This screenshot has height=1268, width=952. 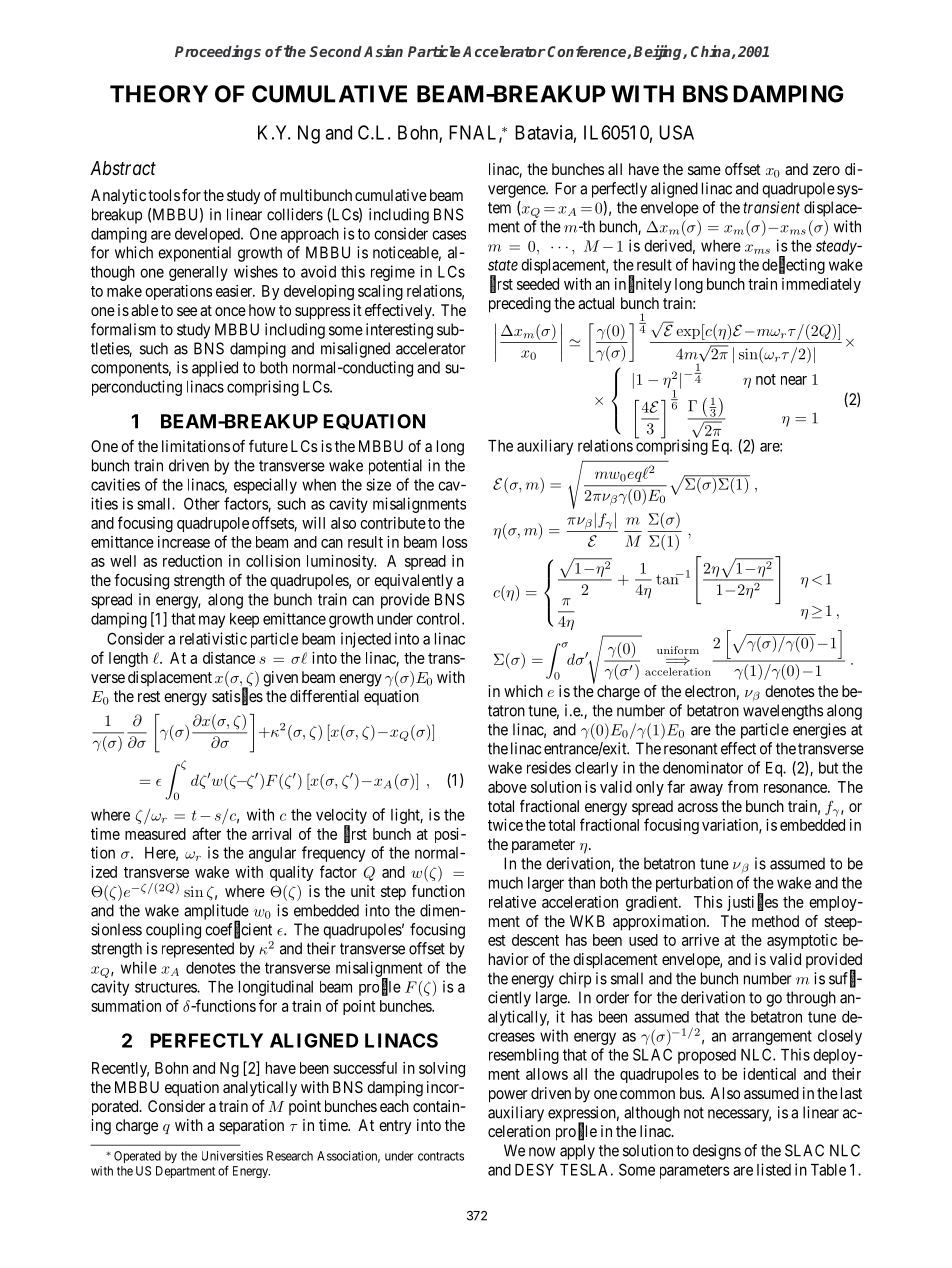 I want to click on amplitude, so click(x=216, y=913).
